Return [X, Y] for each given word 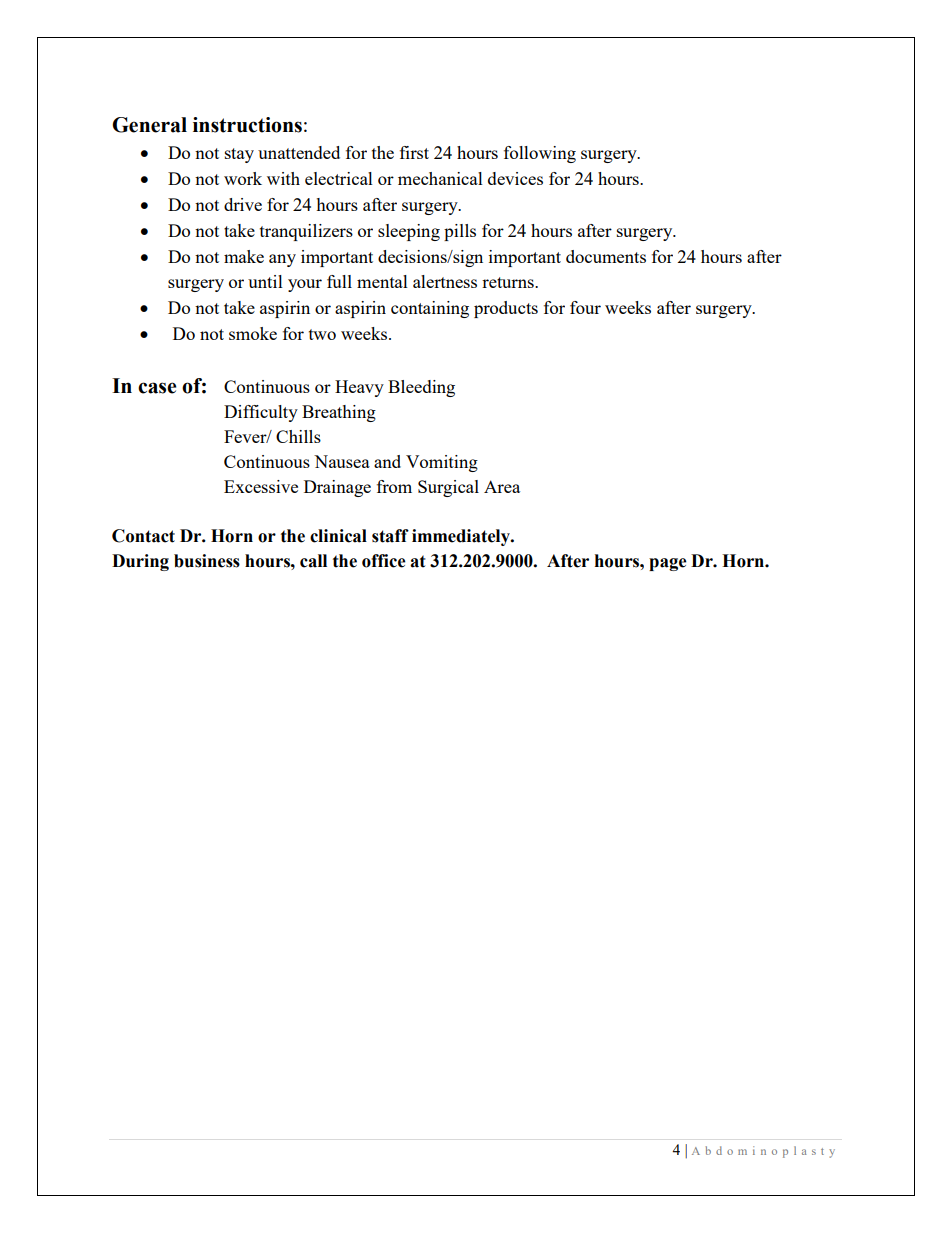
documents [606, 256]
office [384, 561]
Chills [298, 436]
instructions [247, 125]
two [322, 334]
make [244, 256]
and [387, 461]
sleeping [409, 232]
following [540, 154]
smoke [253, 333]
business [207, 561]
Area [502, 486]
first [414, 152]
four [585, 307]
